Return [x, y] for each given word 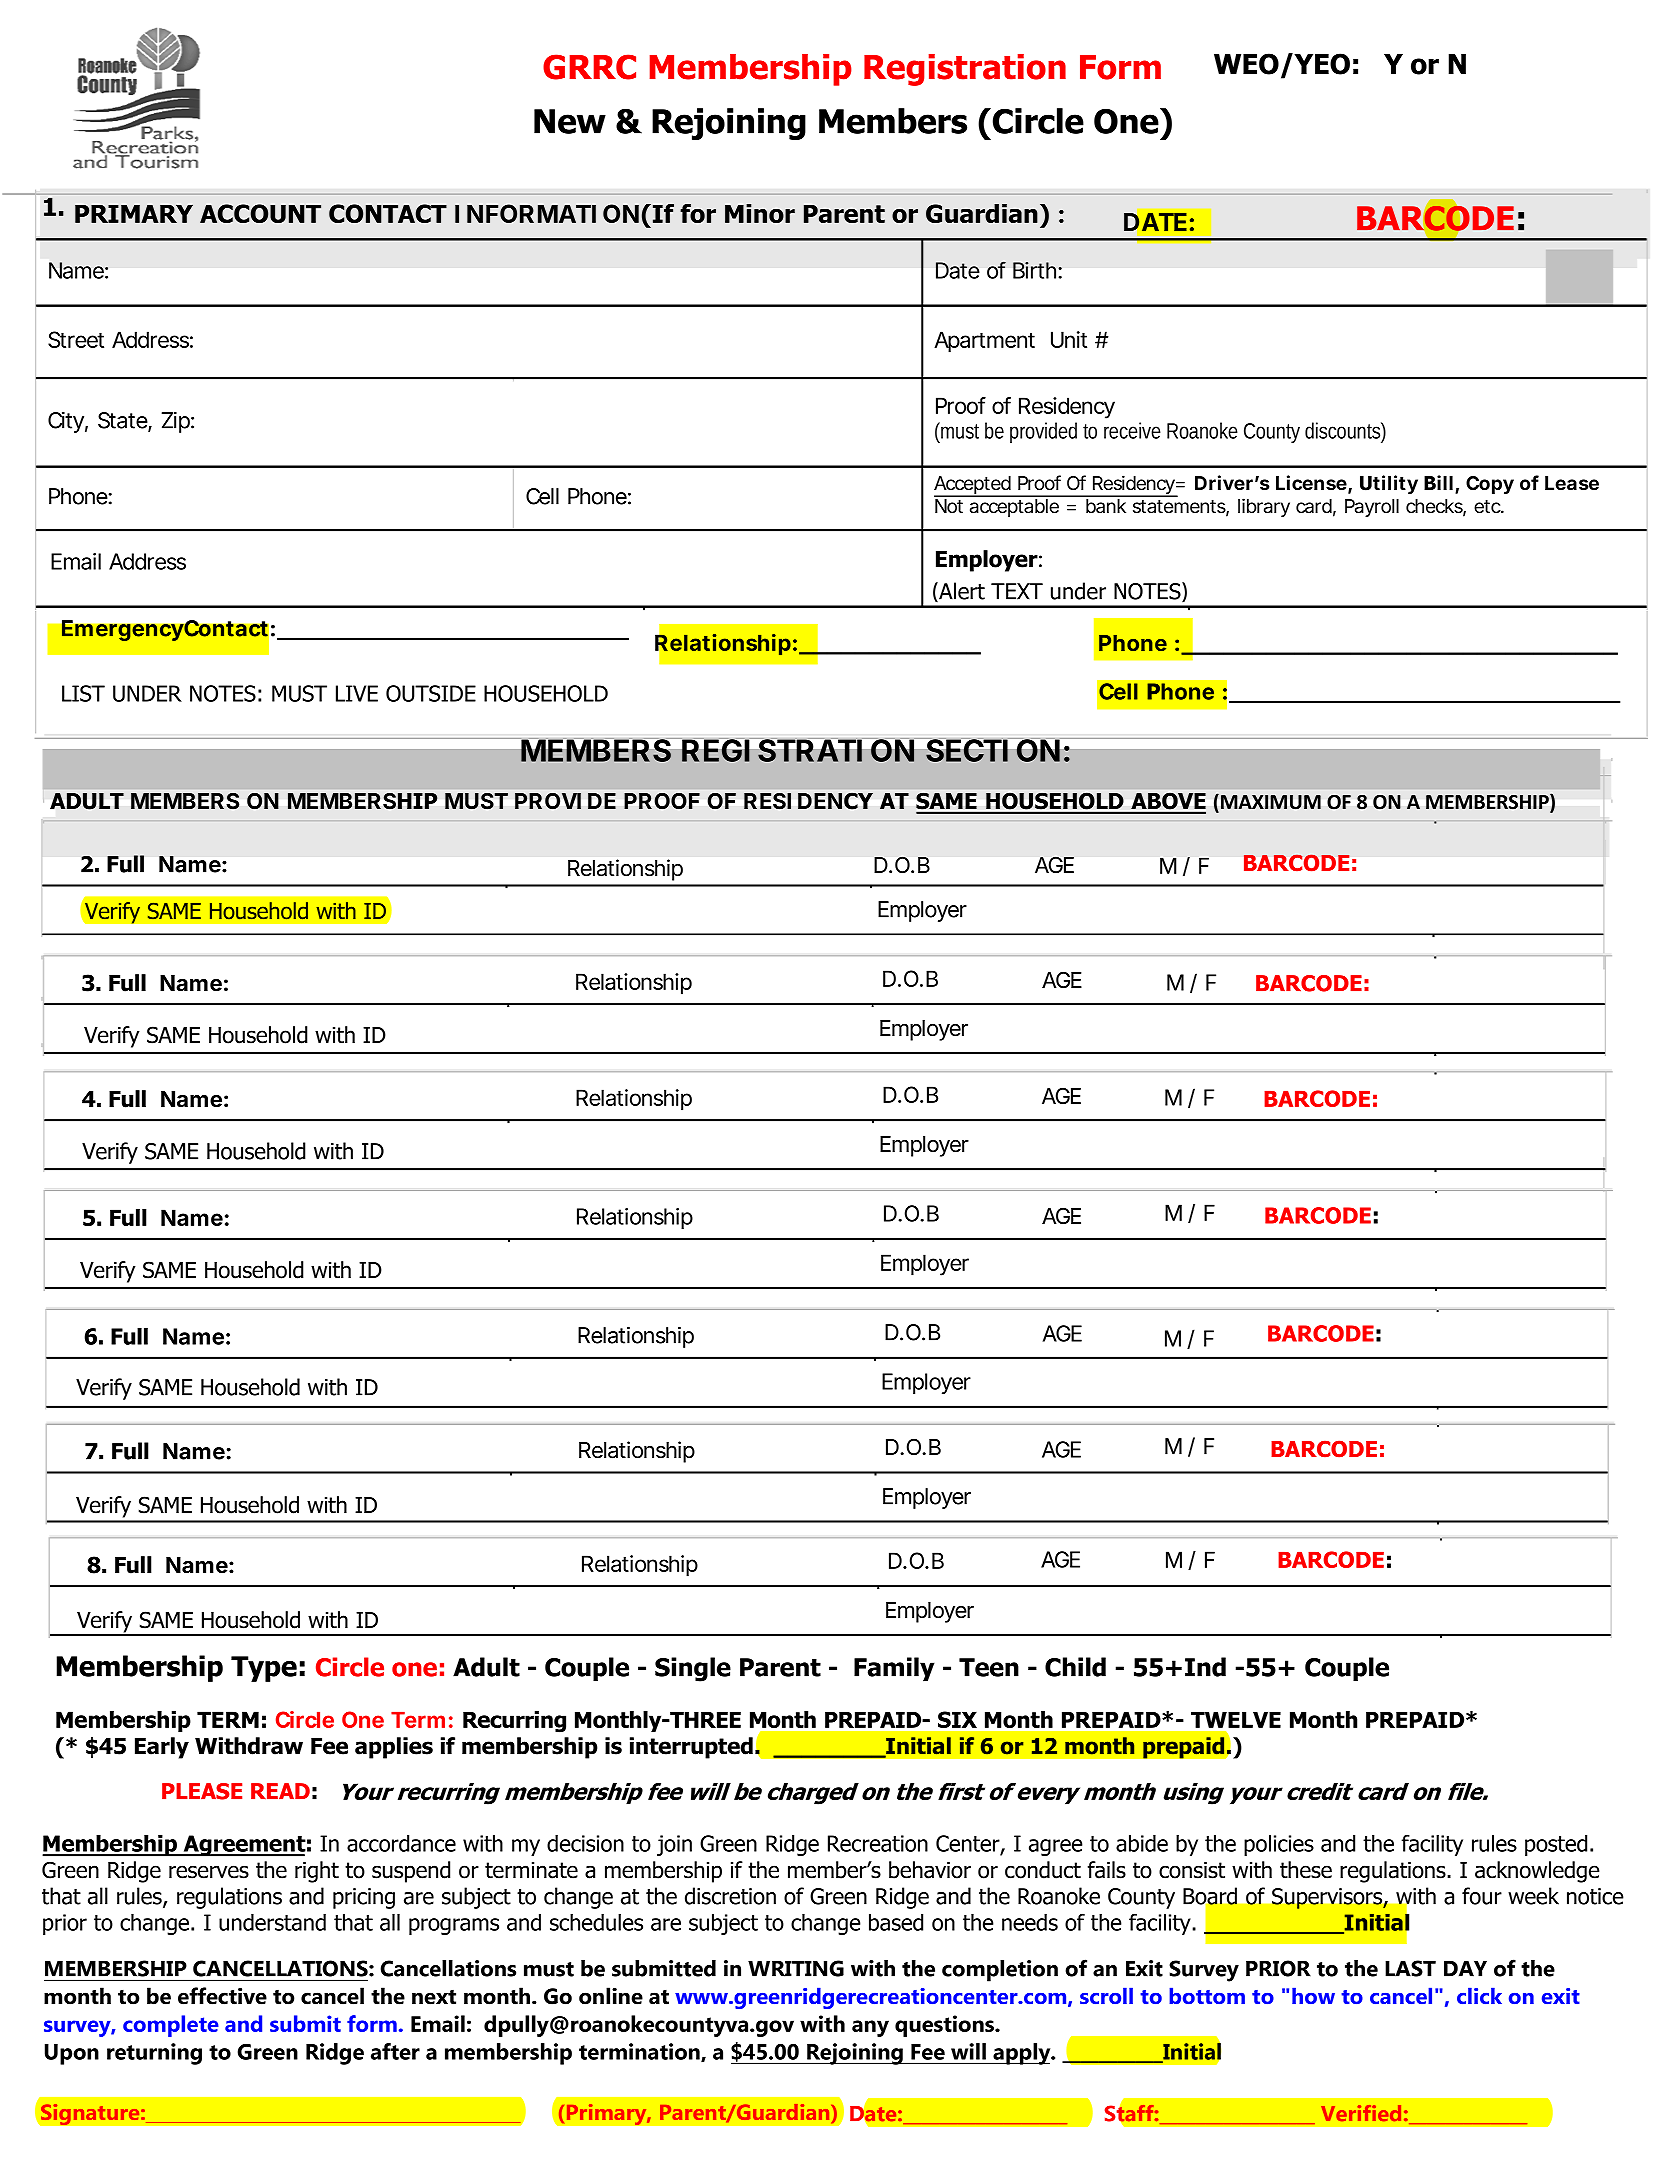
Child [1075, 1667]
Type [264, 1669]
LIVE [357, 693]
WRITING [796, 1968]
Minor [760, 213]
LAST [1410, 1968]
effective [222, 1996]
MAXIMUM [1271, 802]
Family [894, 1669]
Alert [961, 592]
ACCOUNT [260, 213]
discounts [1342, 430]
